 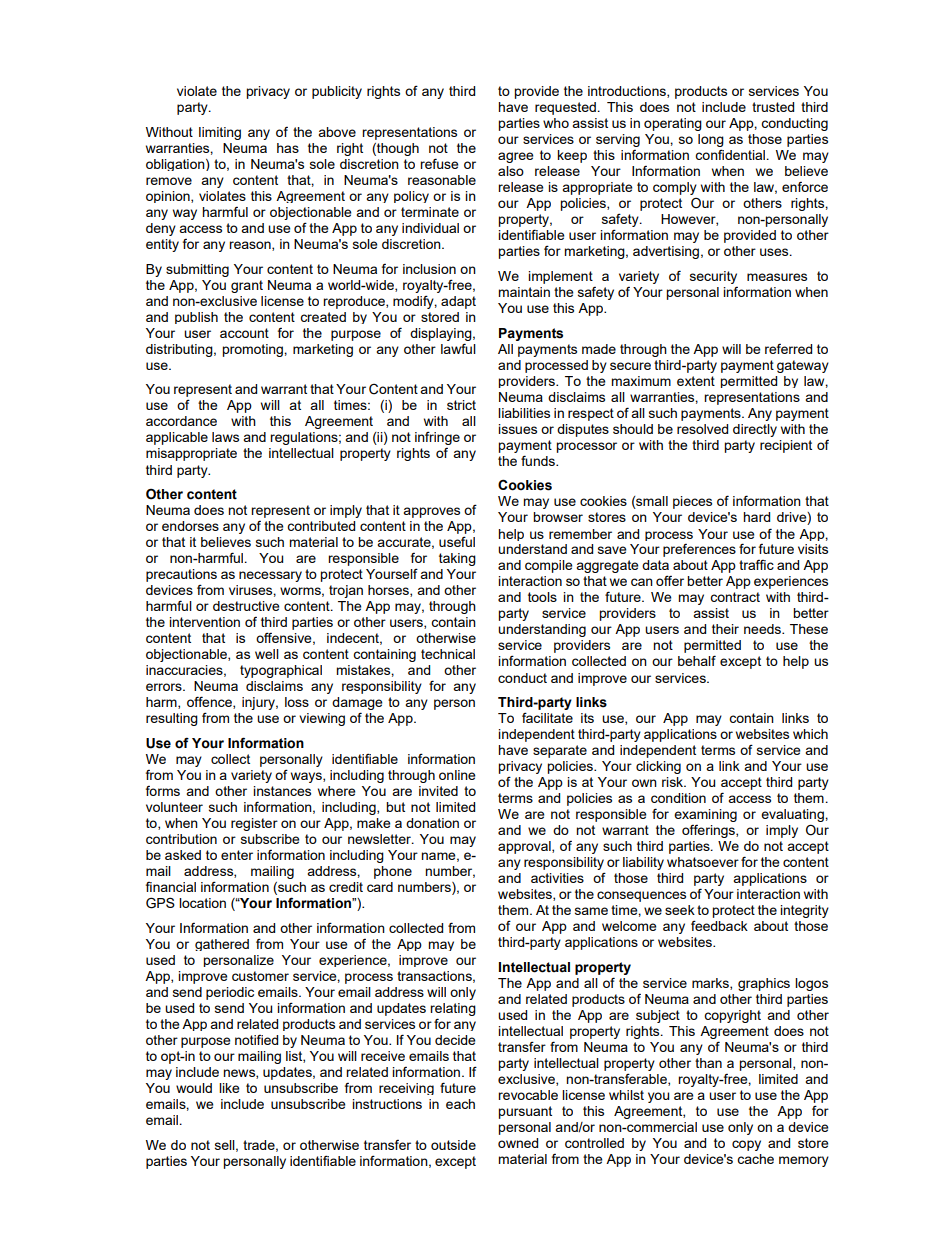 What do you see at coordinates (254, 824) in the document?
I see `register` at bounding box center [254, 824].
